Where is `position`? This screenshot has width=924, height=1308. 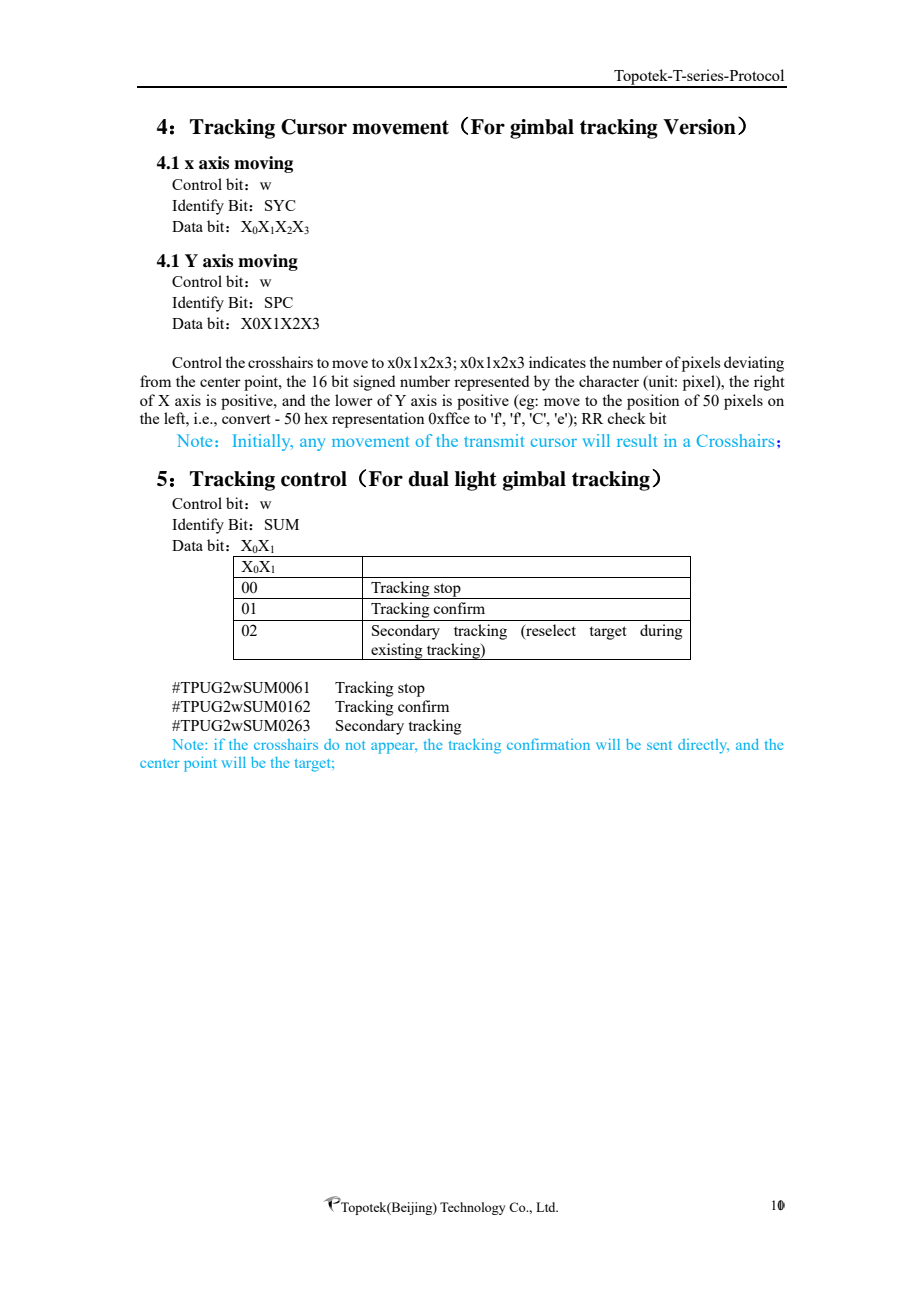 position is located at coordinates (653, 402).
